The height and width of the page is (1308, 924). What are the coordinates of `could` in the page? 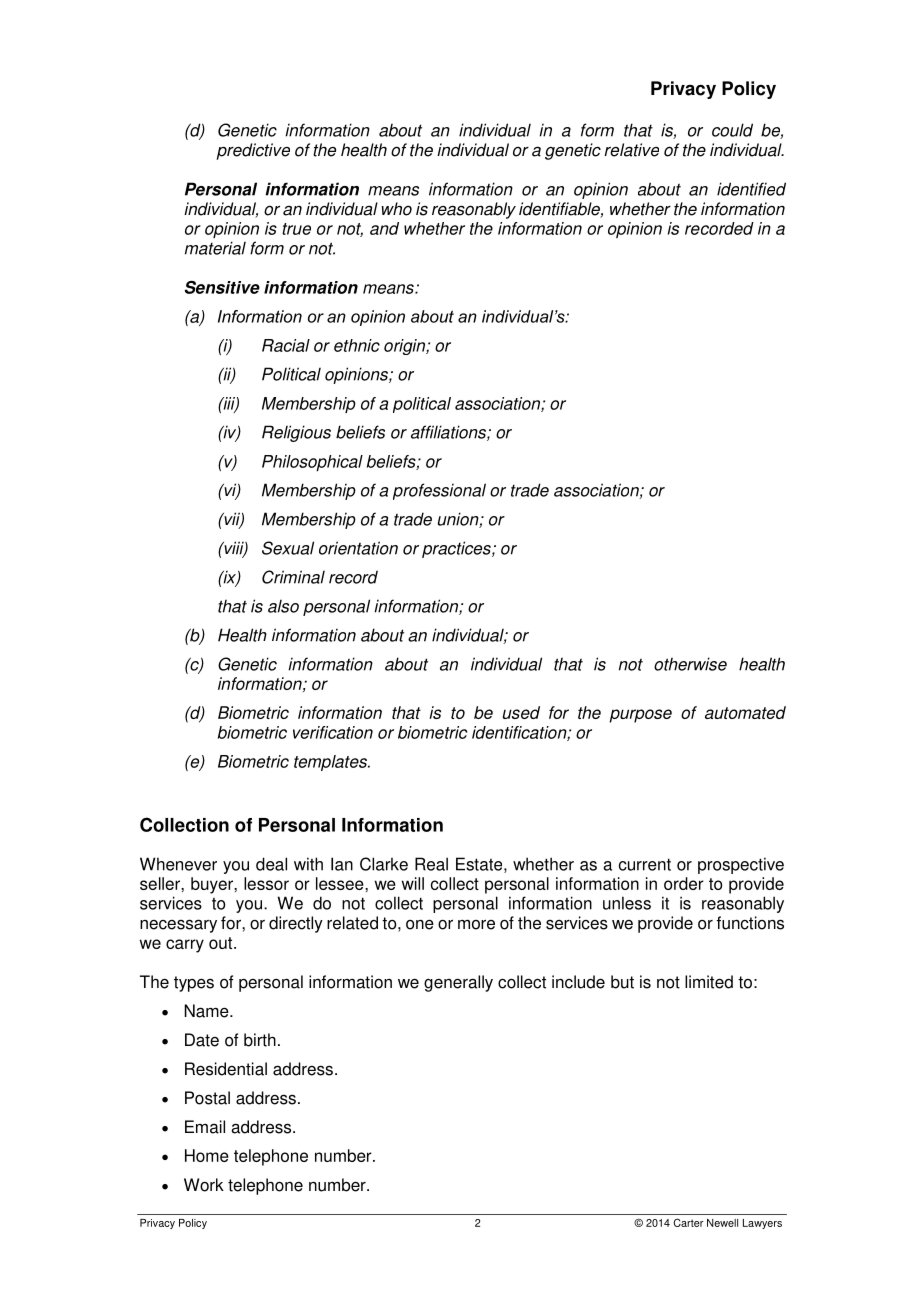 It's located at (732, 130).
